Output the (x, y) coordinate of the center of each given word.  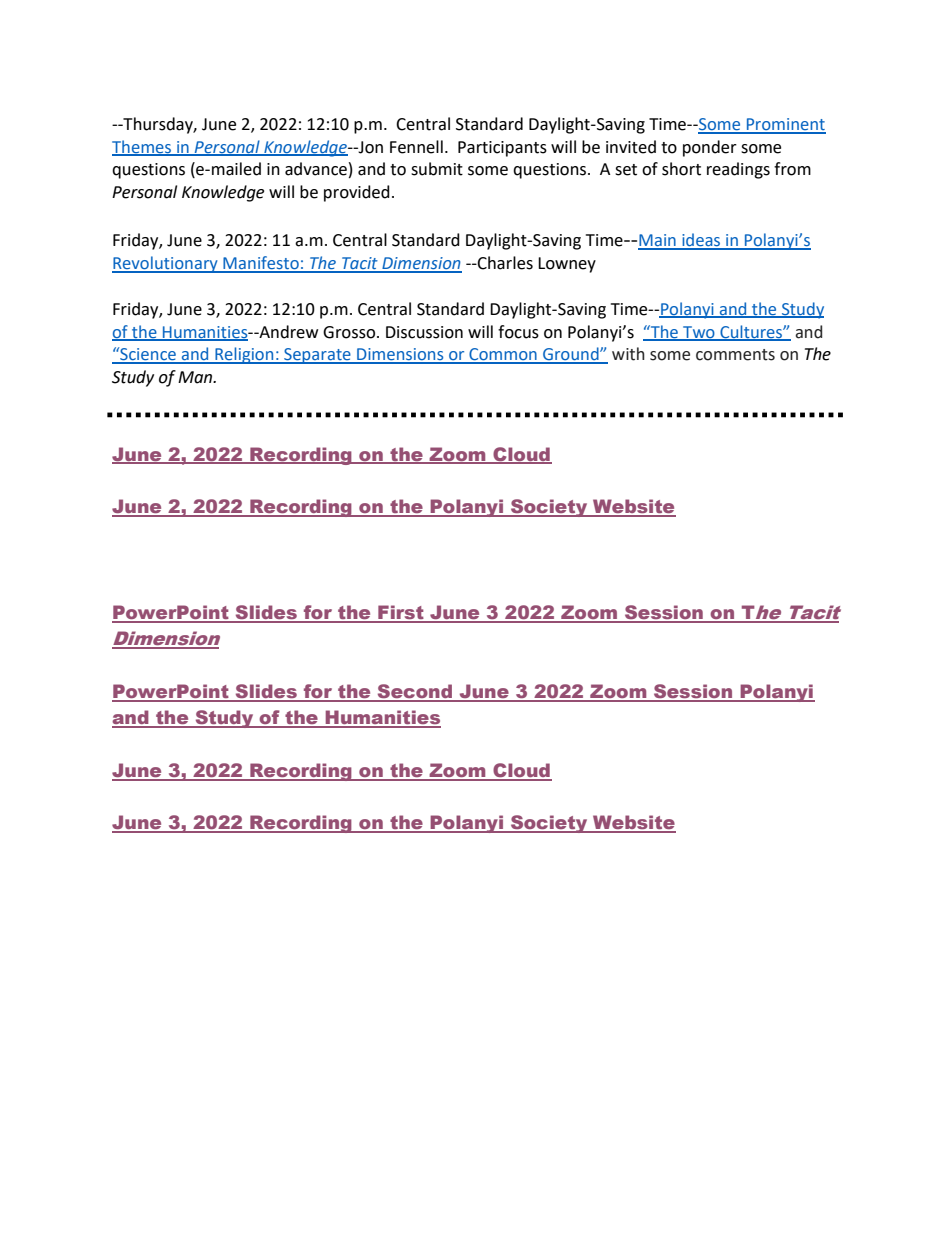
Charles (504, 263)
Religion (244, 355)
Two (699, 333)
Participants (502, 149)
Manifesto (261, 264)
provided (357, 193)
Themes (143, 147)
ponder (710, 148)
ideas (701, 241)
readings (738, 170)
